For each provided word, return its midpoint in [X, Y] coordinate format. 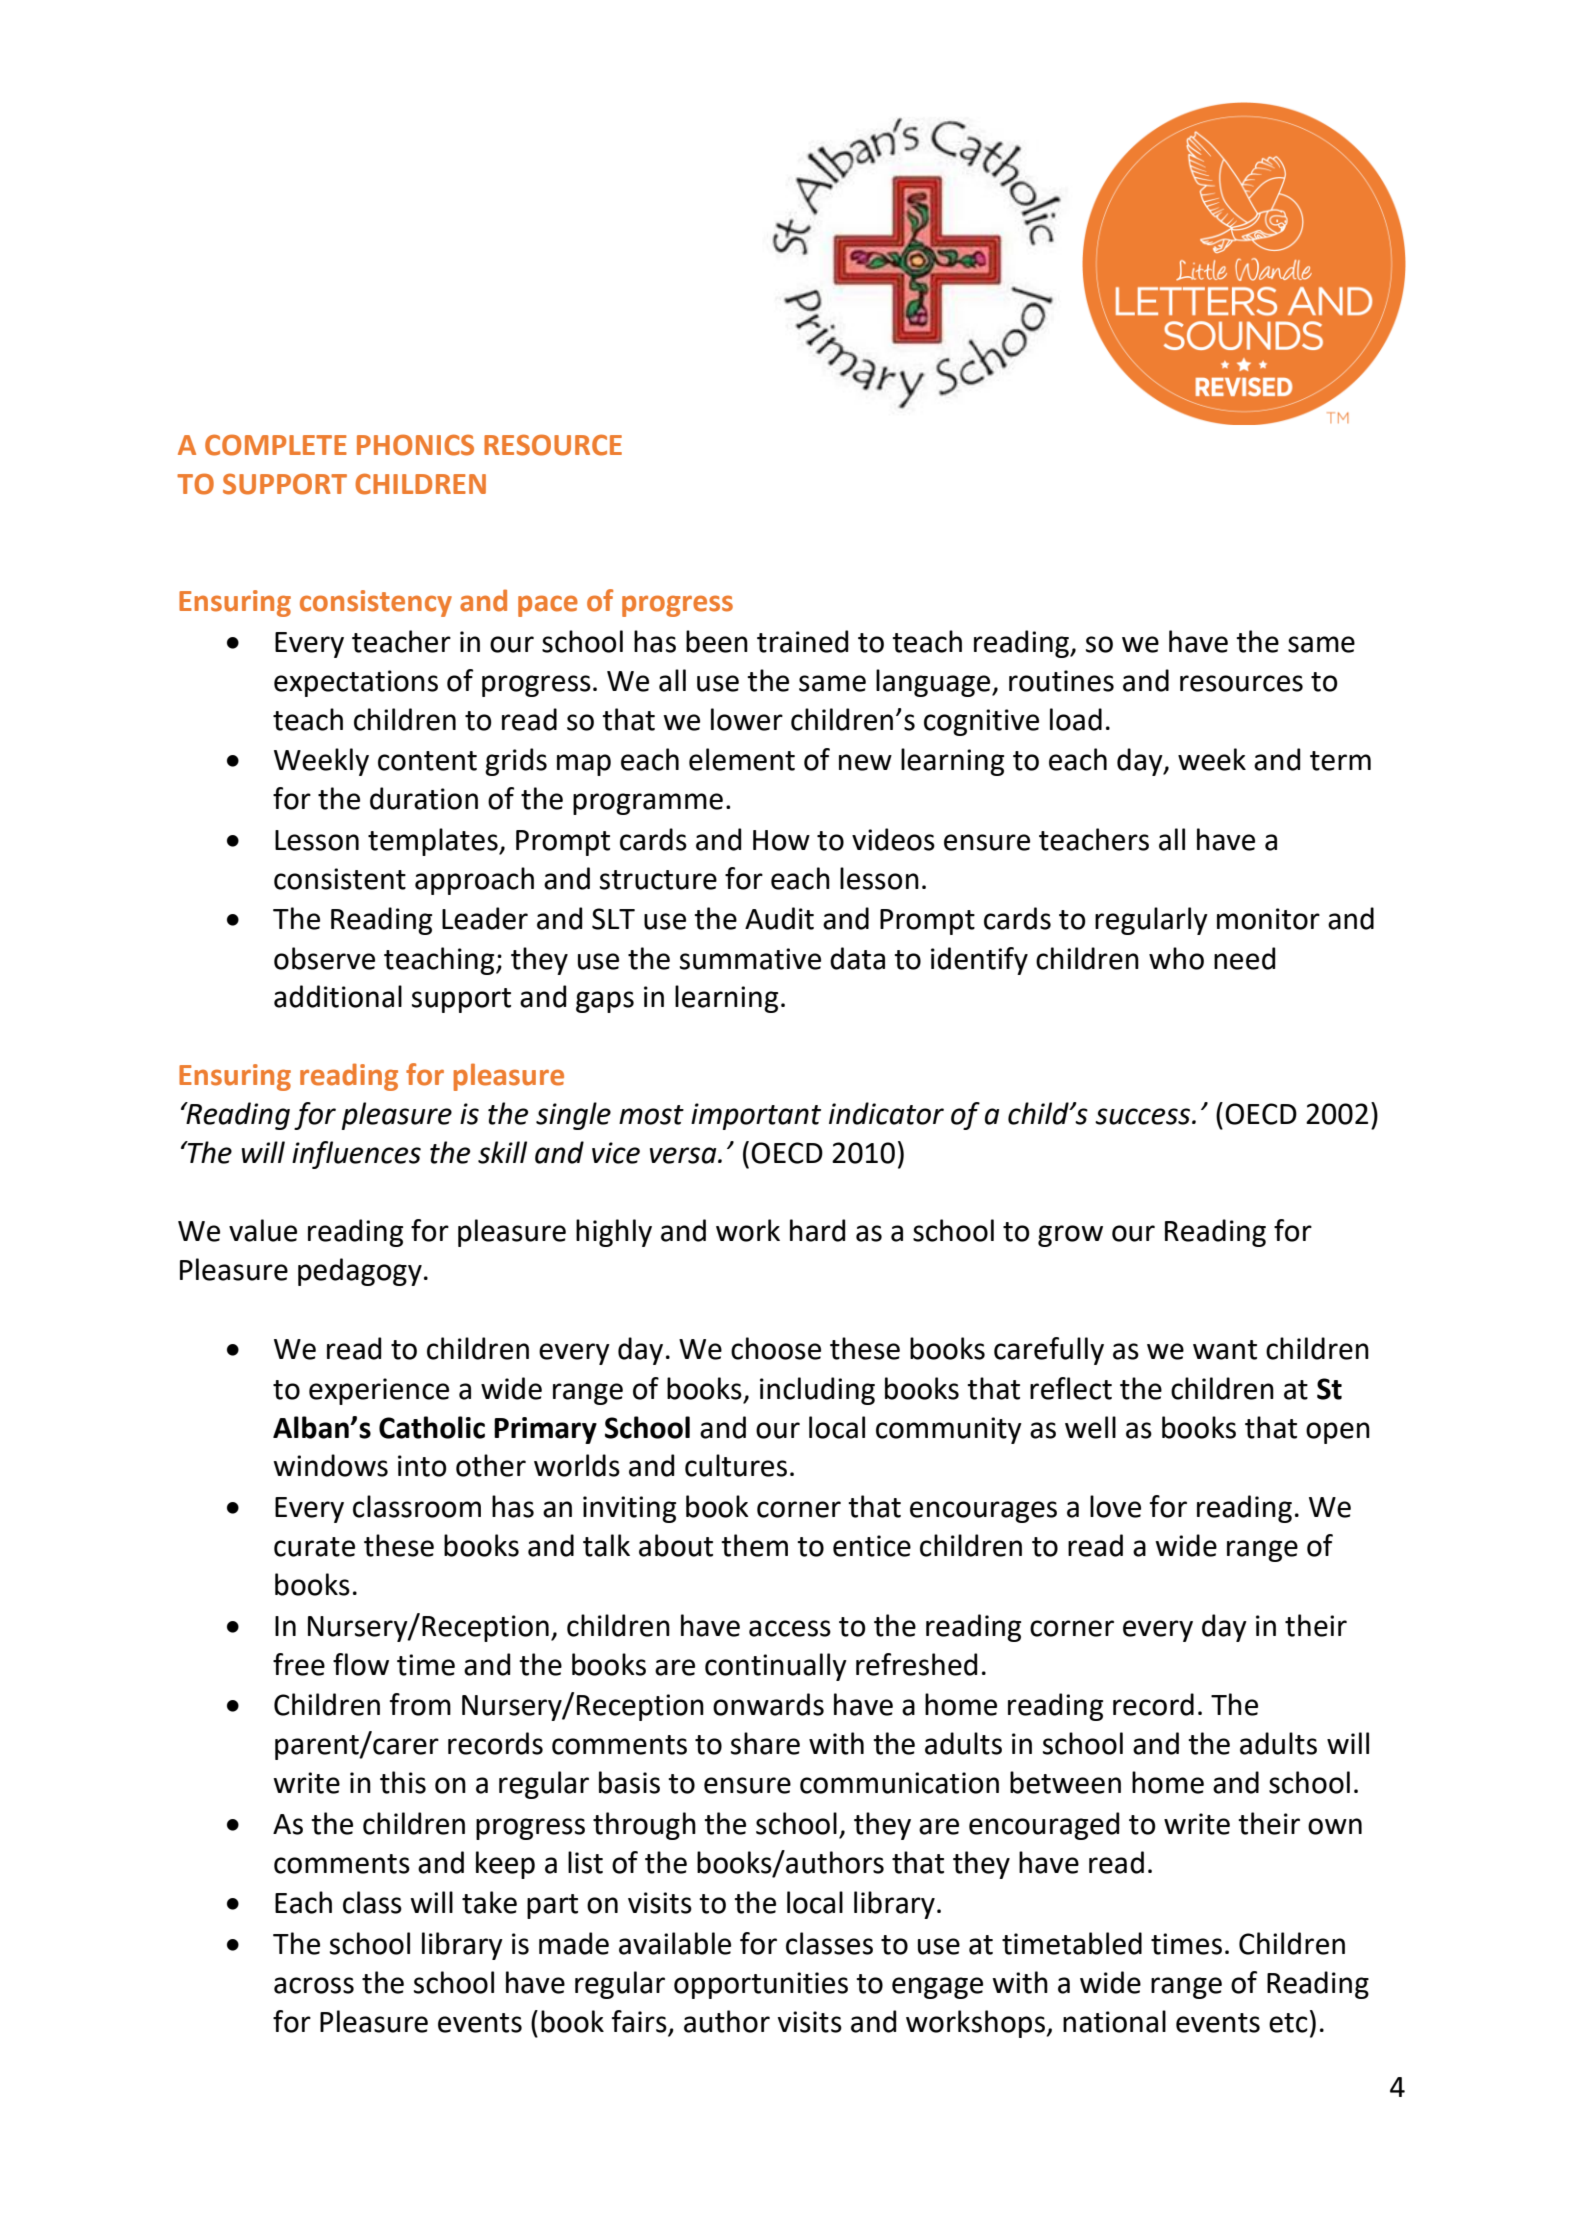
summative [750, 959]
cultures [736, 1465]
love [1115, 1506]
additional [338, 996]
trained [802, 641]
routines [1061, 681]
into [422, 1466]
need [1244, 958]
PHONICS [415, 445]
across [314, 1985]
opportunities [761, 1985]
